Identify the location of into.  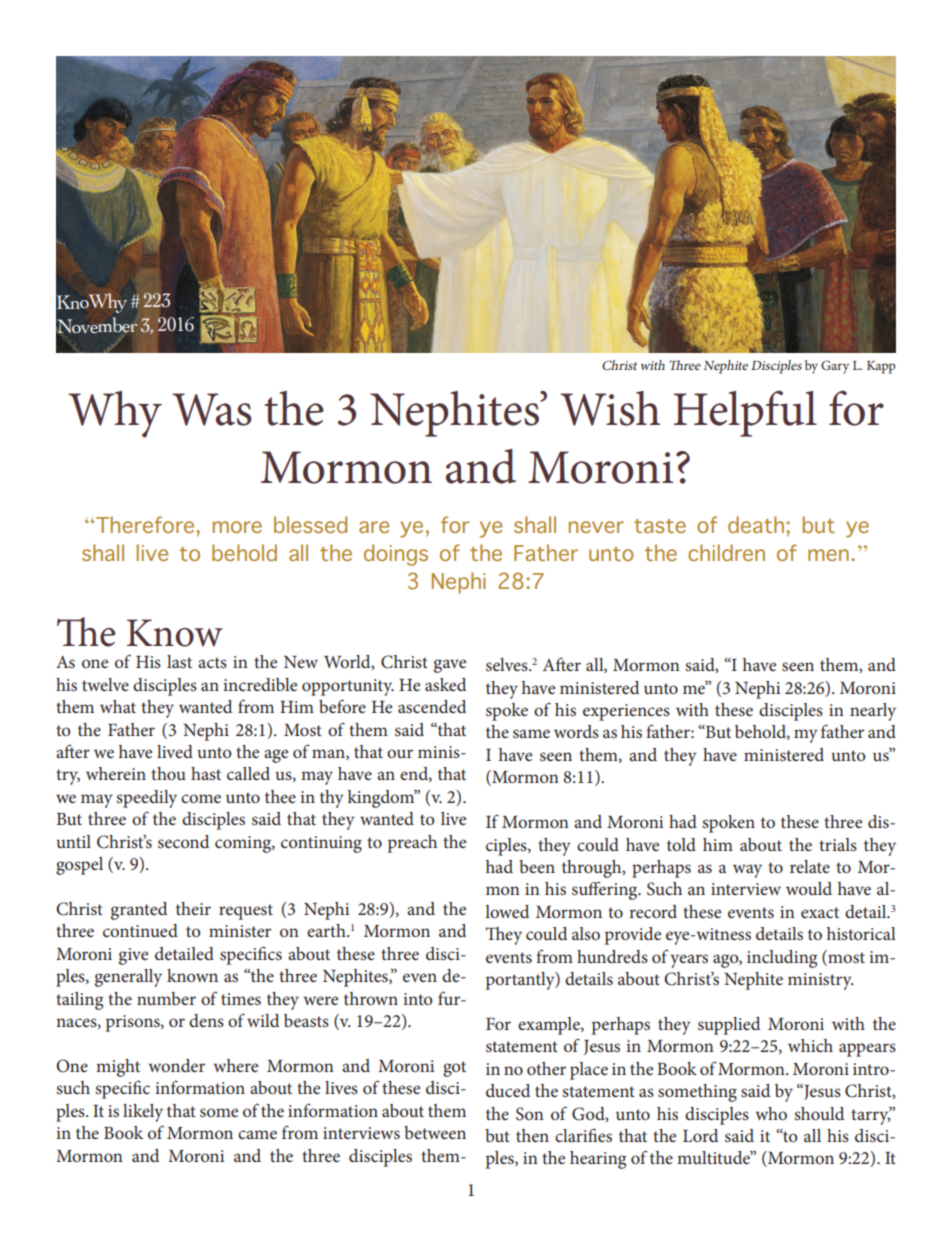
(418, 999).
